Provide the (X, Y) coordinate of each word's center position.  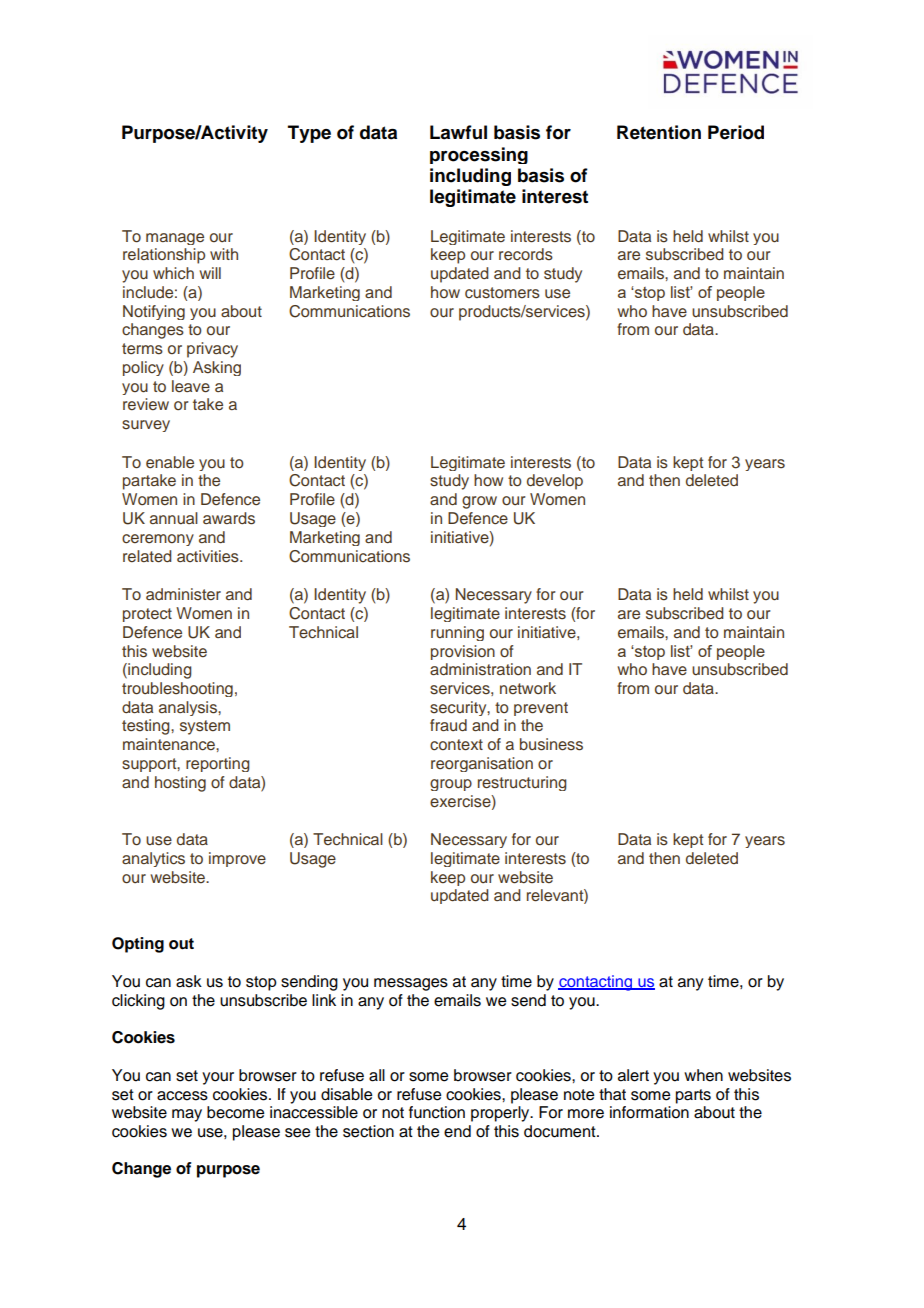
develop (555, 482)
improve (237, 859)
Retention (659, 132)
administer (183, 594)
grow (479, 502)
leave (191, 386)
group (451, 785)
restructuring (522, 783)
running (457, 633)
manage (175, 239)
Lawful (458, 132)
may (187, 1115)
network (528, 688)
